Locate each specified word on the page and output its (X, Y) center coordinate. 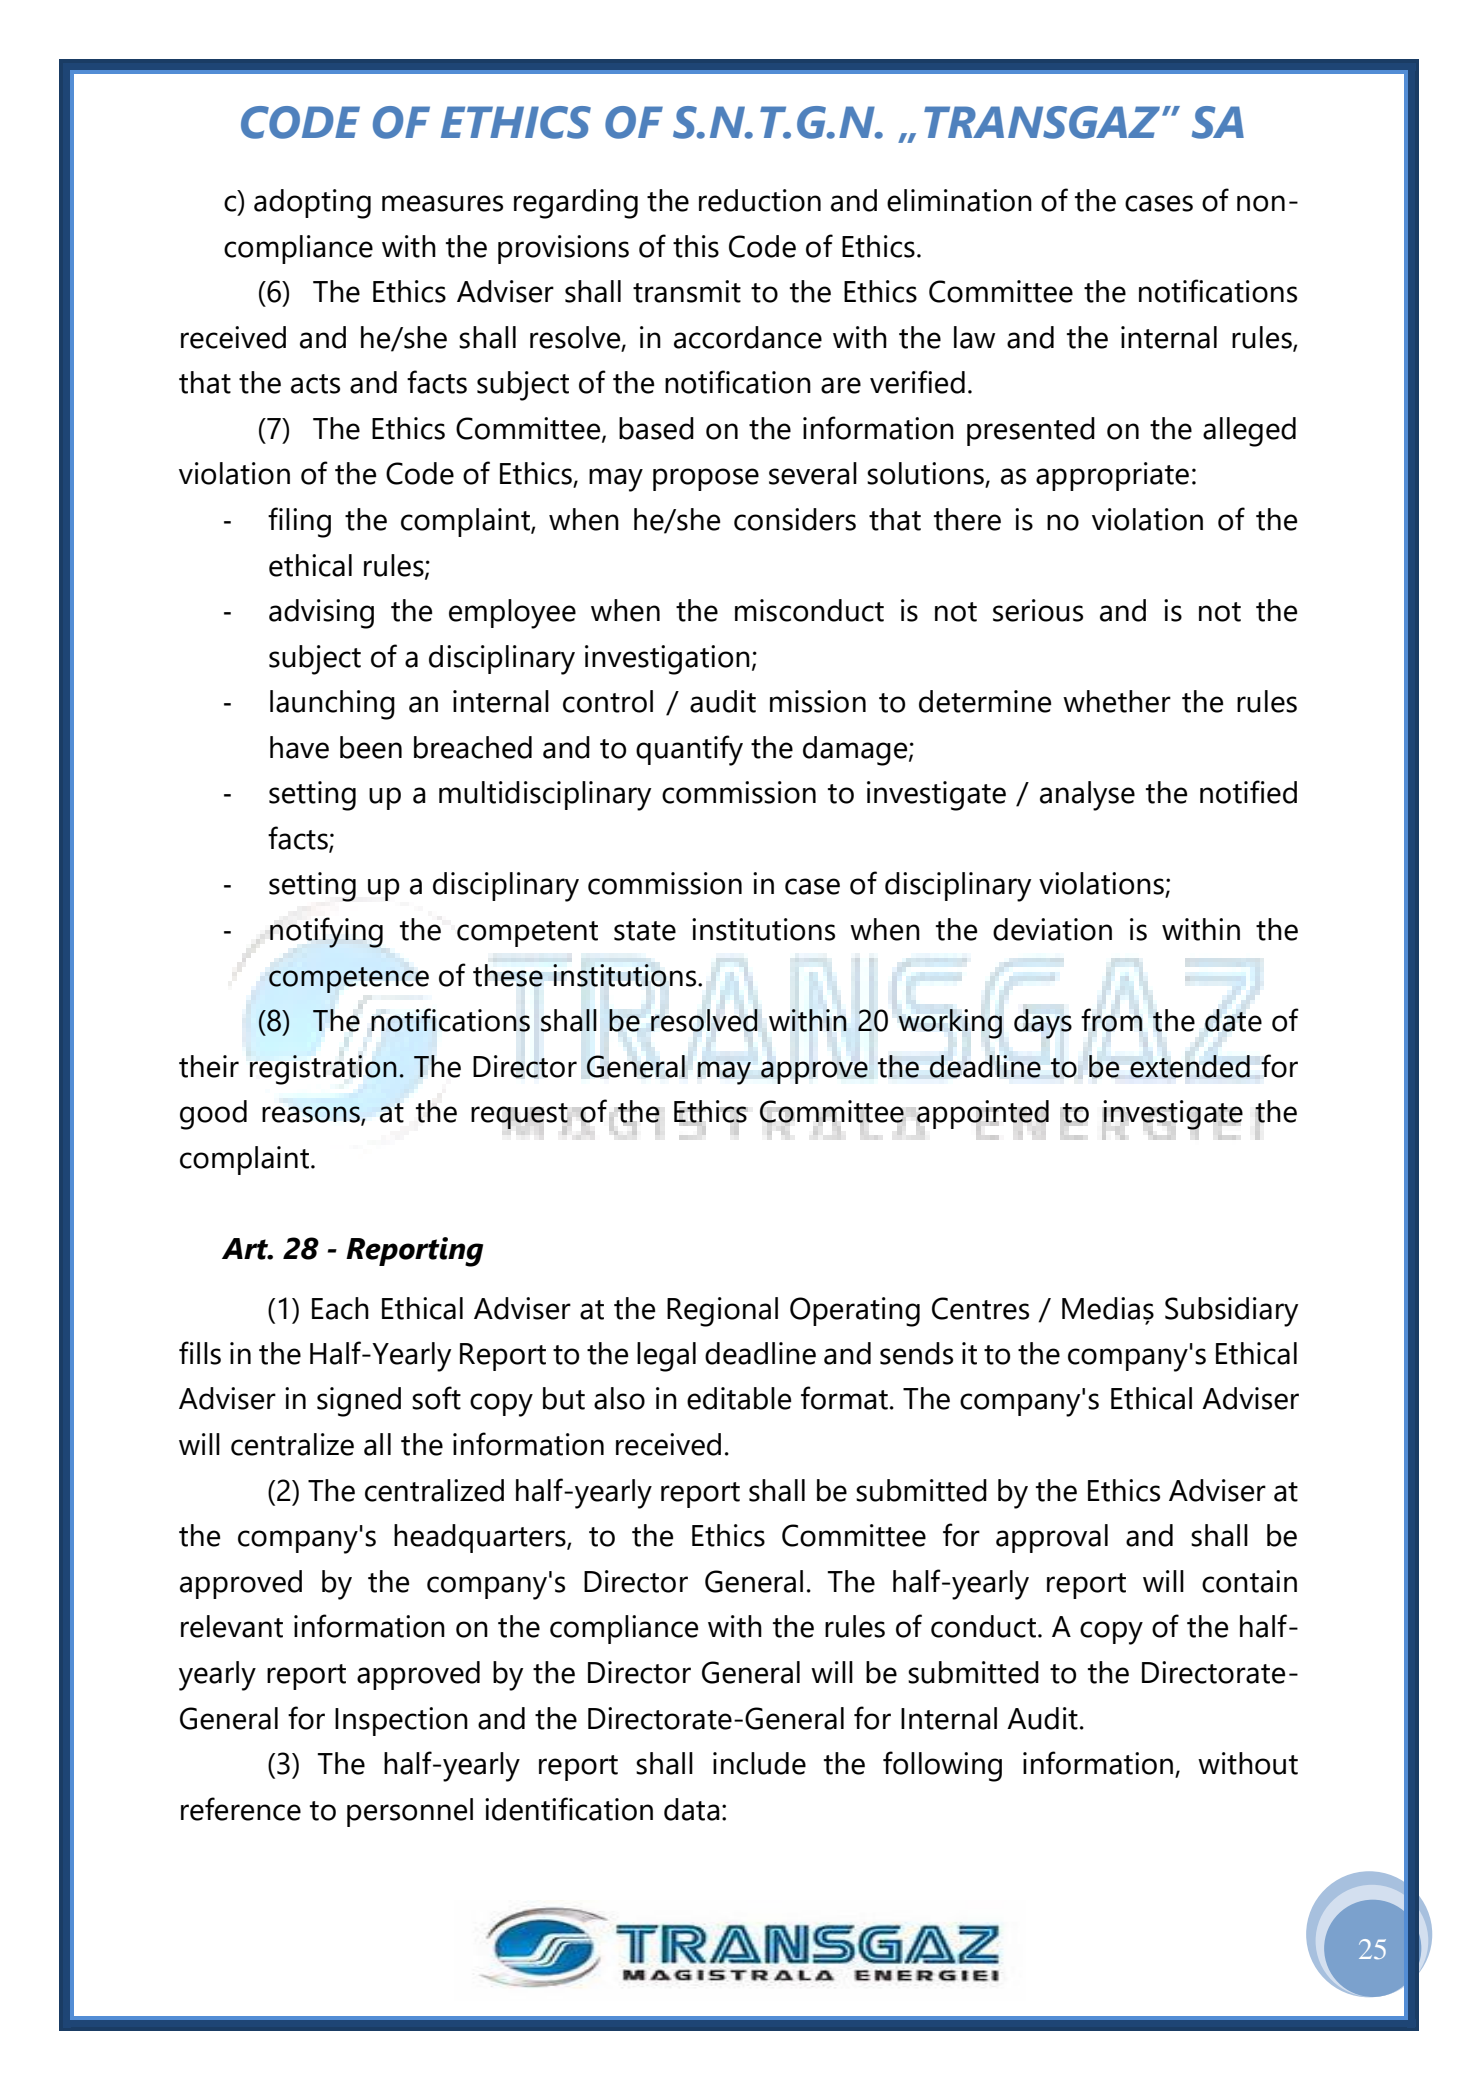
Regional (722, 1312)
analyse (1087, 796)
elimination (959, 200)
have (299, 747)
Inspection (401, 1721)
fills (200, 1353)
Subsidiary (1231, 1312)
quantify (689, 750)
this (696, 246)
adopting (312, 204)
